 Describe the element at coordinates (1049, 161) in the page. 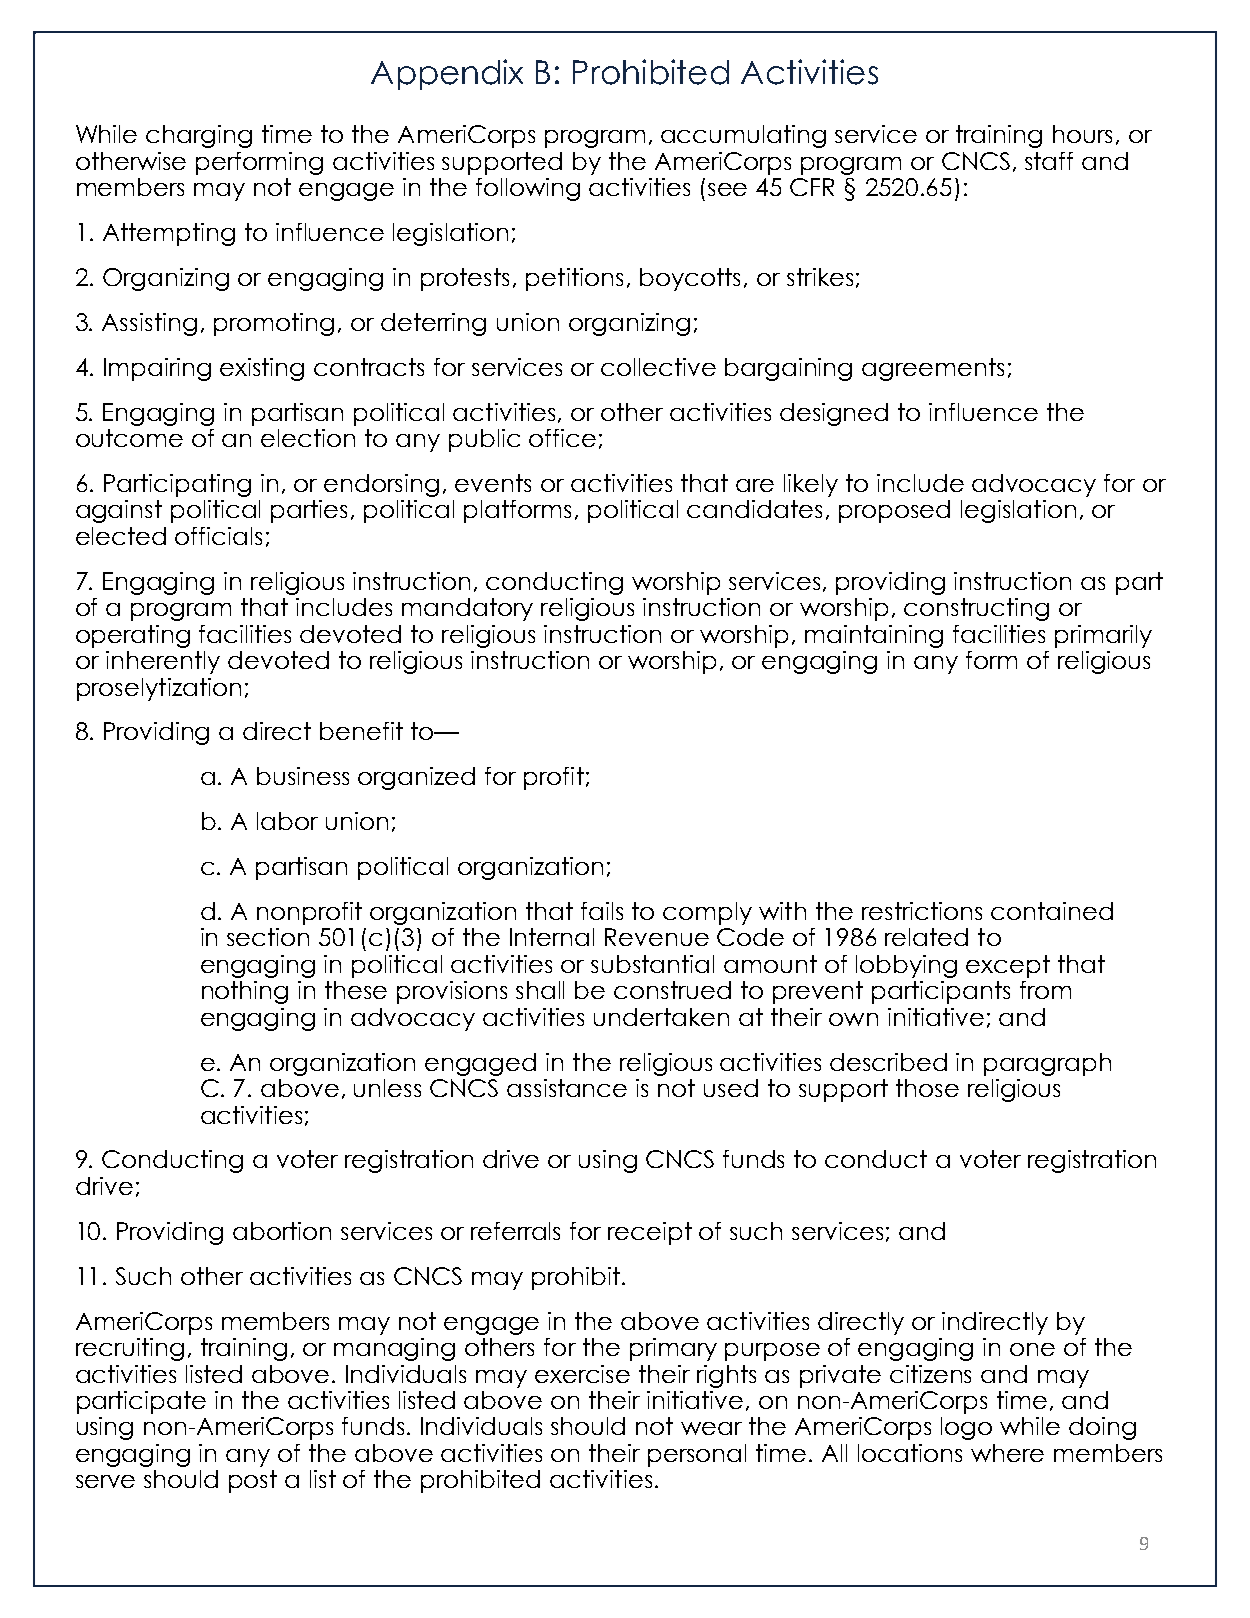

I see `staff` at that location.
